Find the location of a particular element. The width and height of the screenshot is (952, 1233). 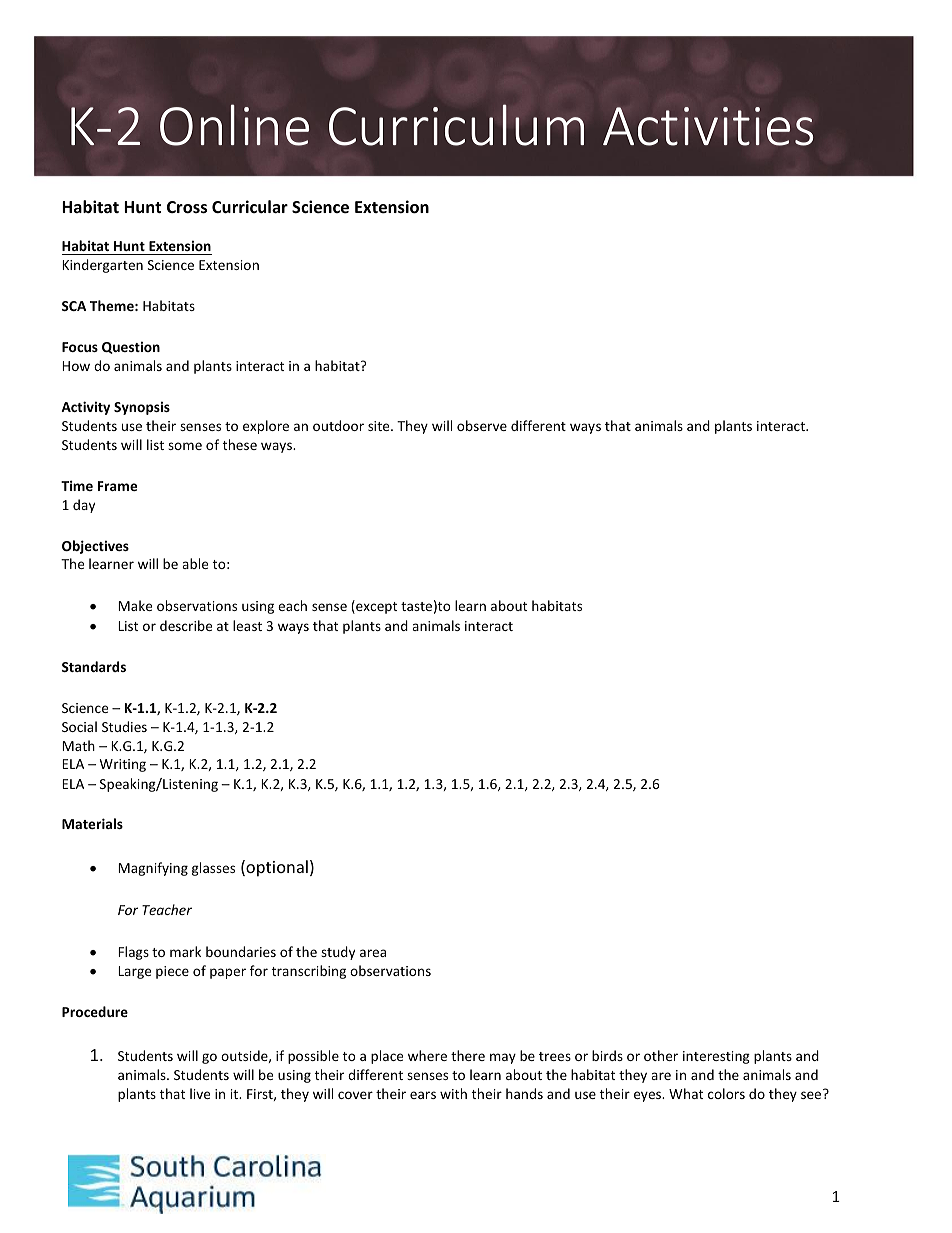

Activities is located at coordinates (708, 126).
